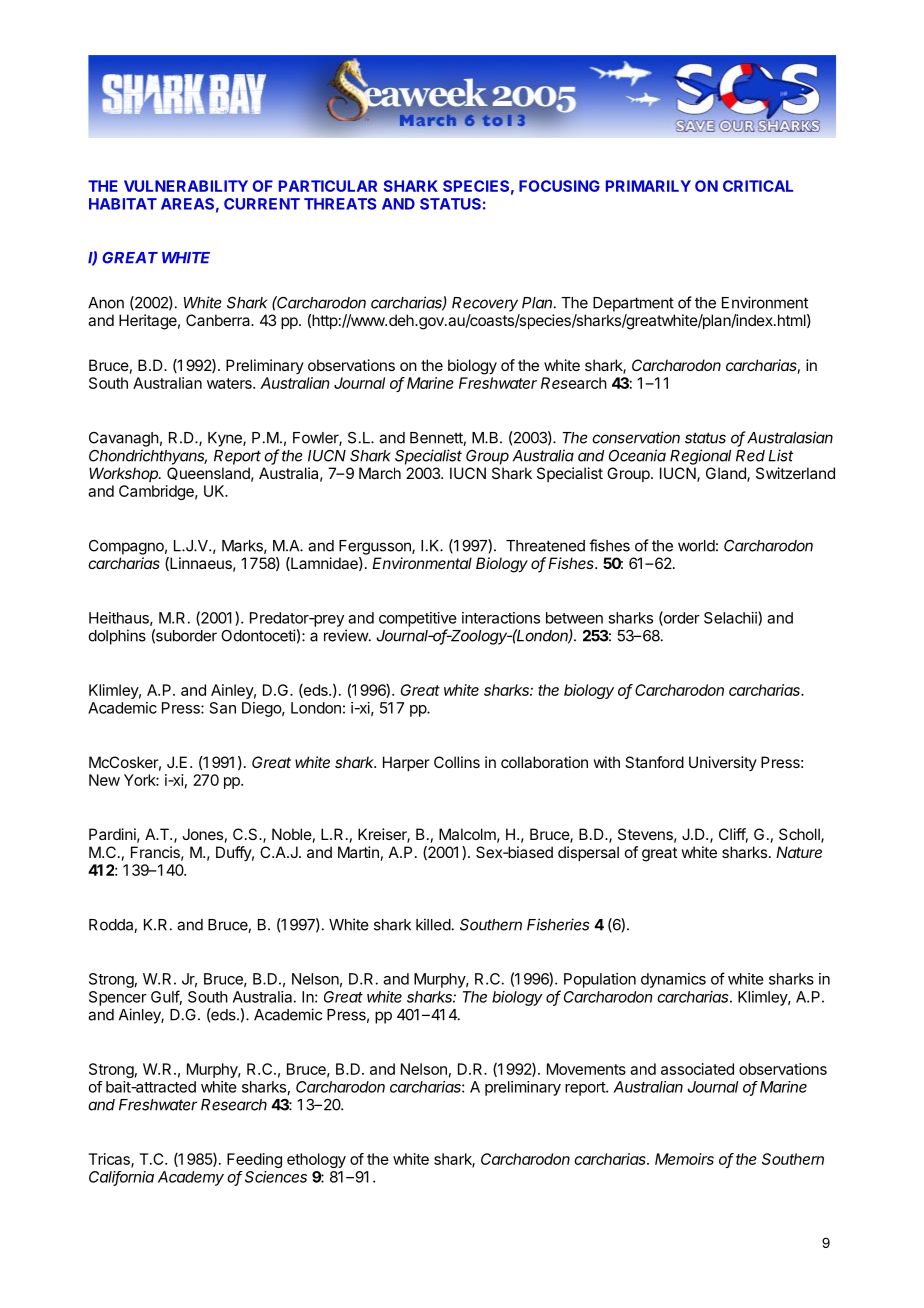 The width and height of the screenshot is (924, 1308). What do you see at coordinates (340, 204) in the screenshot?
I see `THREATS` at bounding box center [340, 204].
